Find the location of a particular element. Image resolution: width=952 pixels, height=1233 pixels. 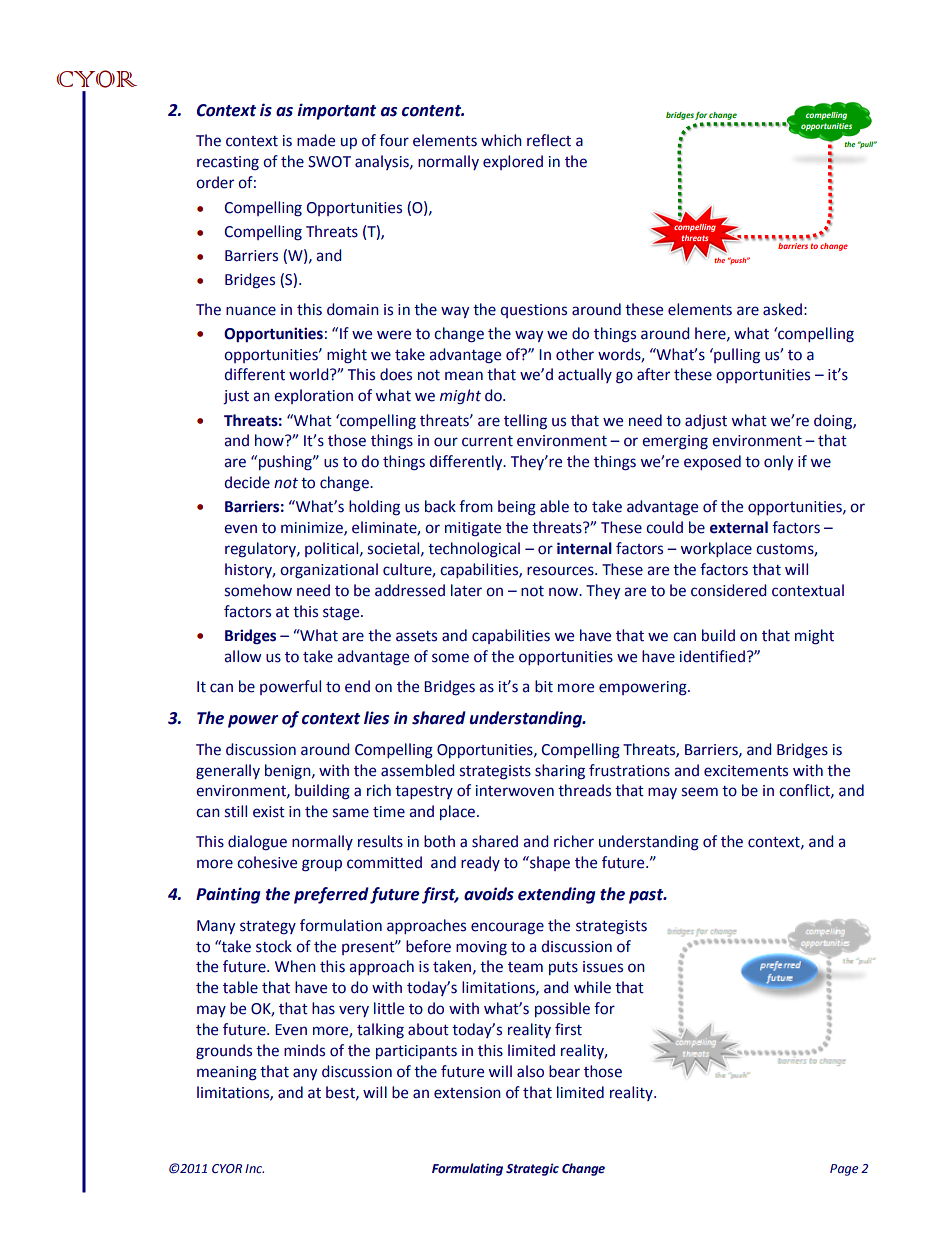

Page is located at coordinates (844, 1170).
